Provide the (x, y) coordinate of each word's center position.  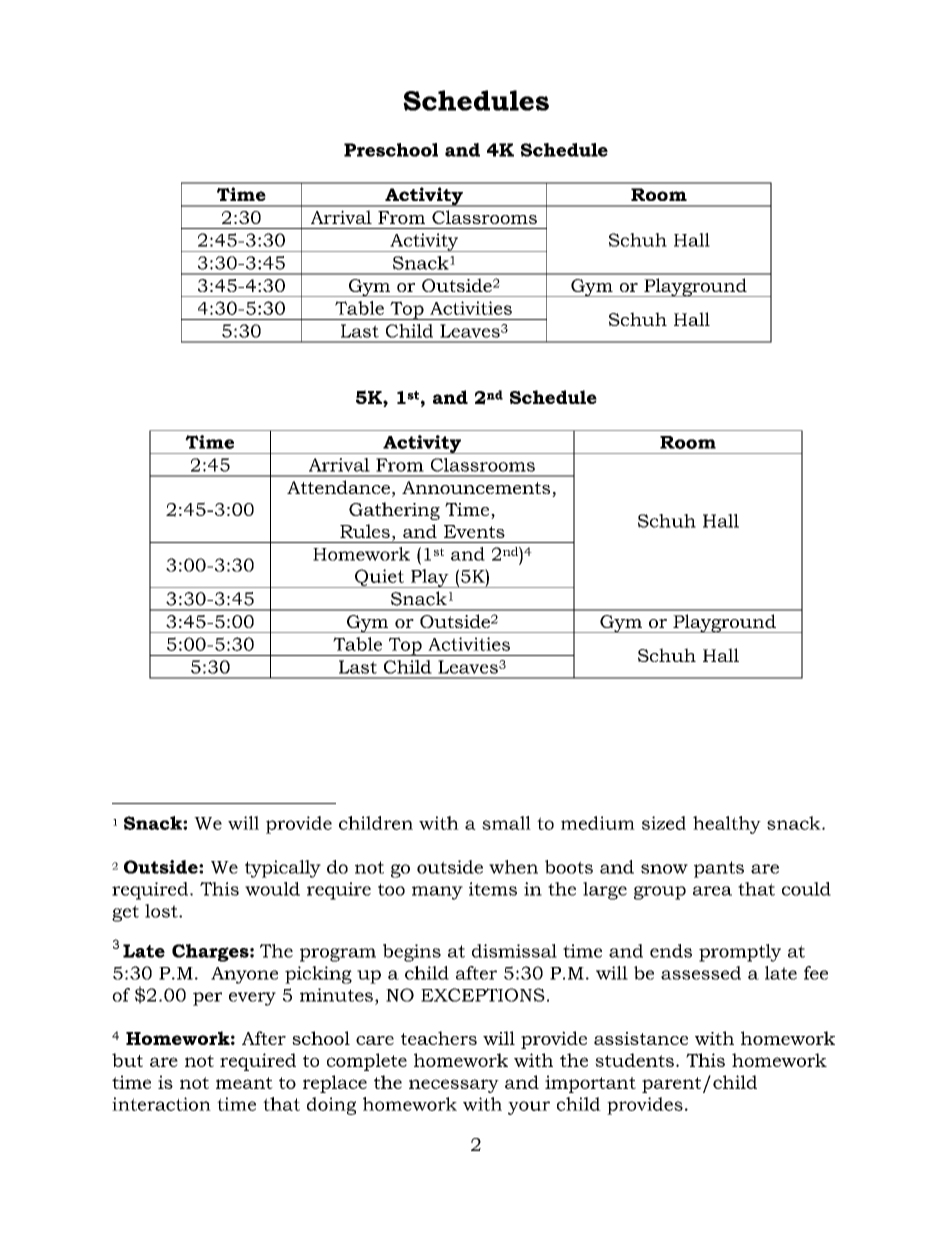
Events (474, 531)
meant (244, 1083)
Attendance (338, 487)
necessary (454, 1086)
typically (283, 869)
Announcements (477, 489)
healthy (727, 825)
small (506, 823)
